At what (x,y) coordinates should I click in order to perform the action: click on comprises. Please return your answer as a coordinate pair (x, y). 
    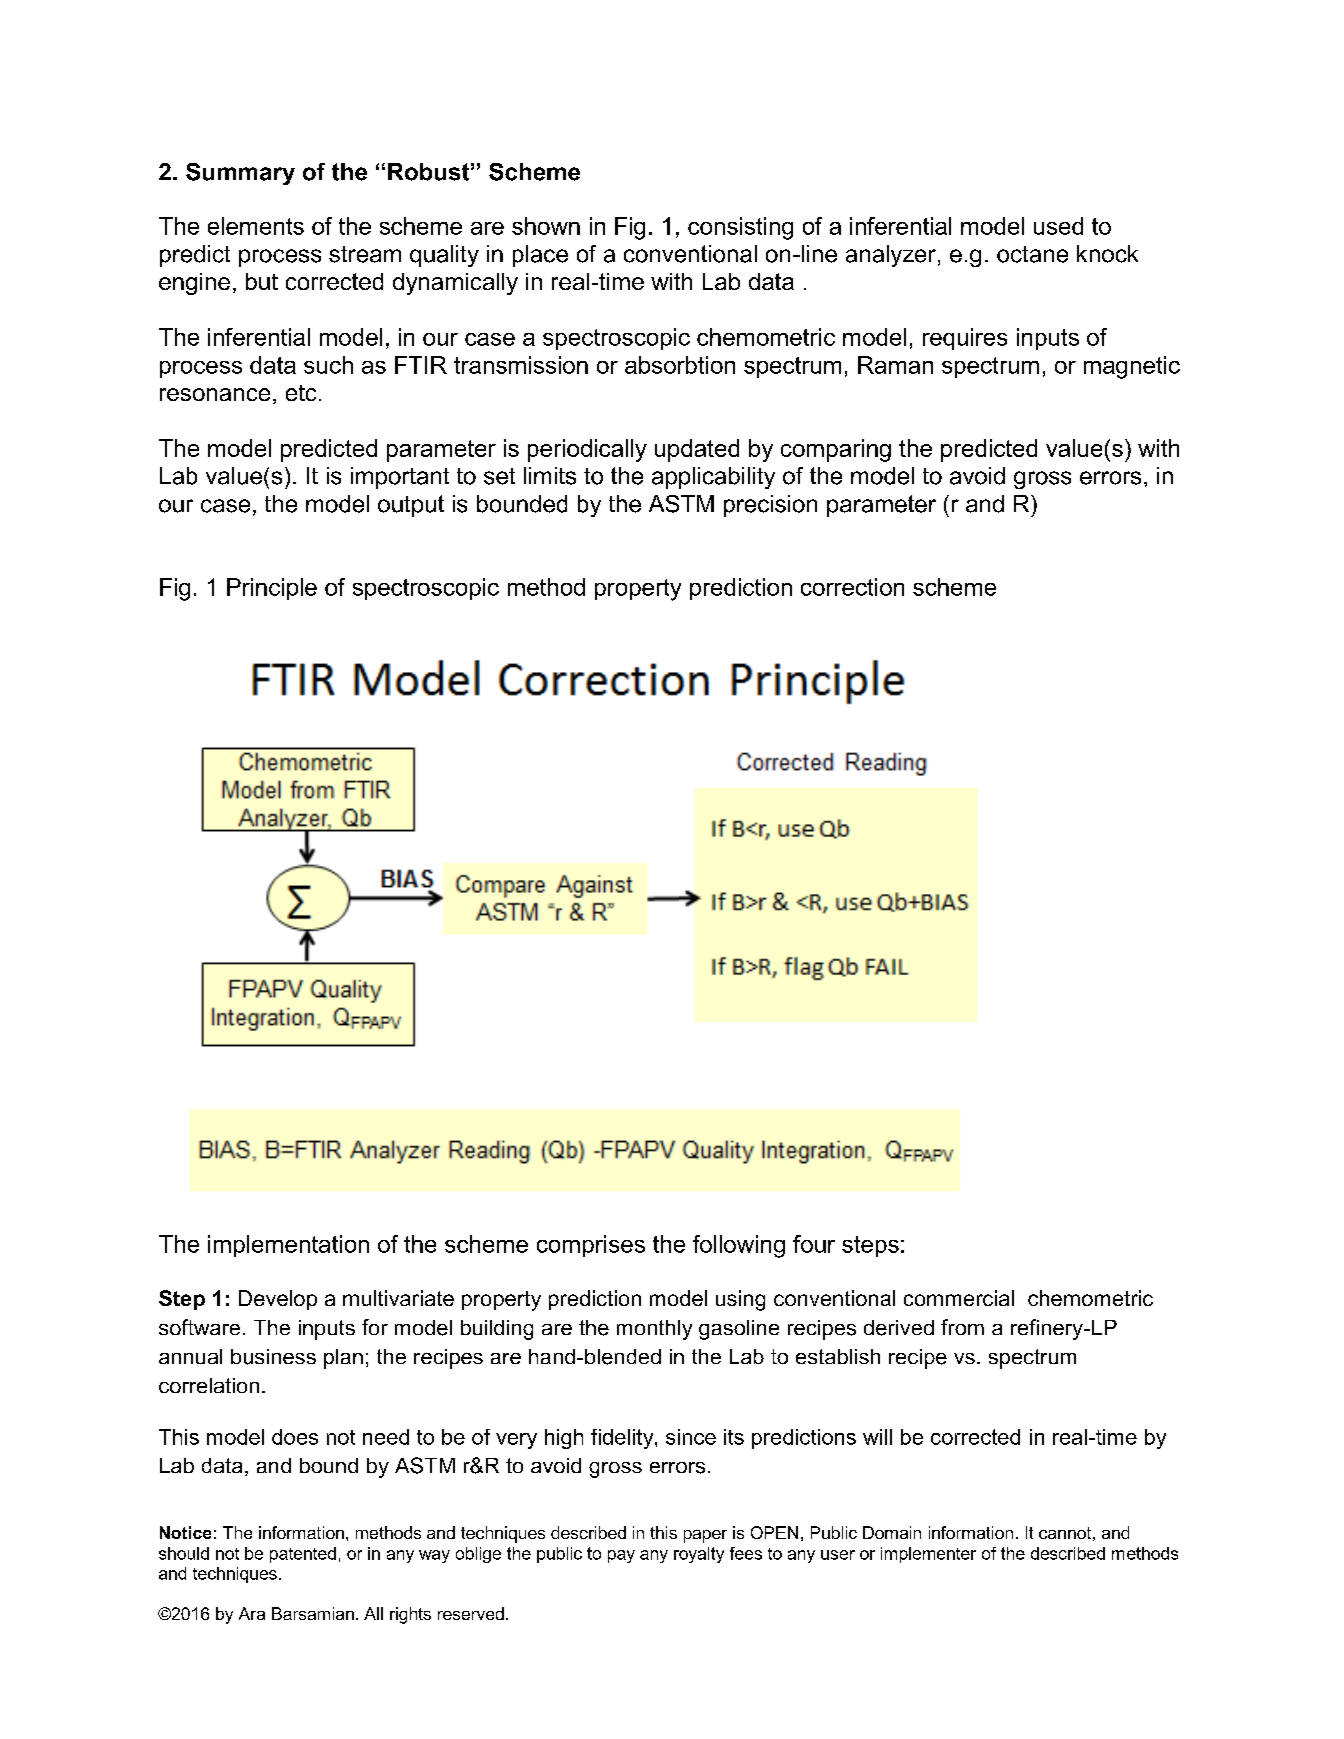
    Looking at the image, I should click on (591, 1246).
